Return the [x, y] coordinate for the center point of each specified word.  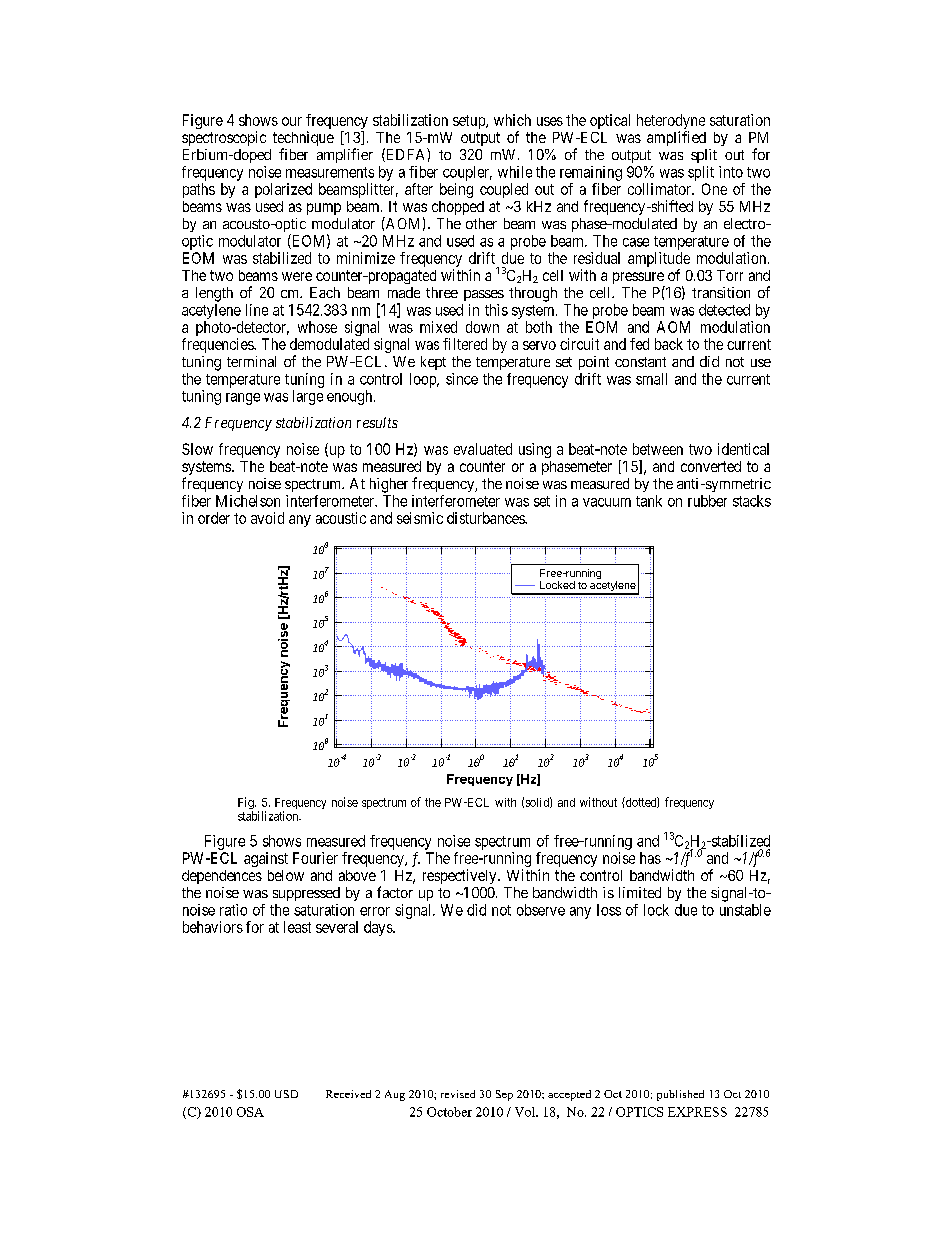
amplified [676, 138]
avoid [267, 518]
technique [303, 140]
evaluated [483, 449]
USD [286, 1094]
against [266, 859]
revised [458, 1094]
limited [640, 892]
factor [395, 892]
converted [711, 466]
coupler [467, 173]
